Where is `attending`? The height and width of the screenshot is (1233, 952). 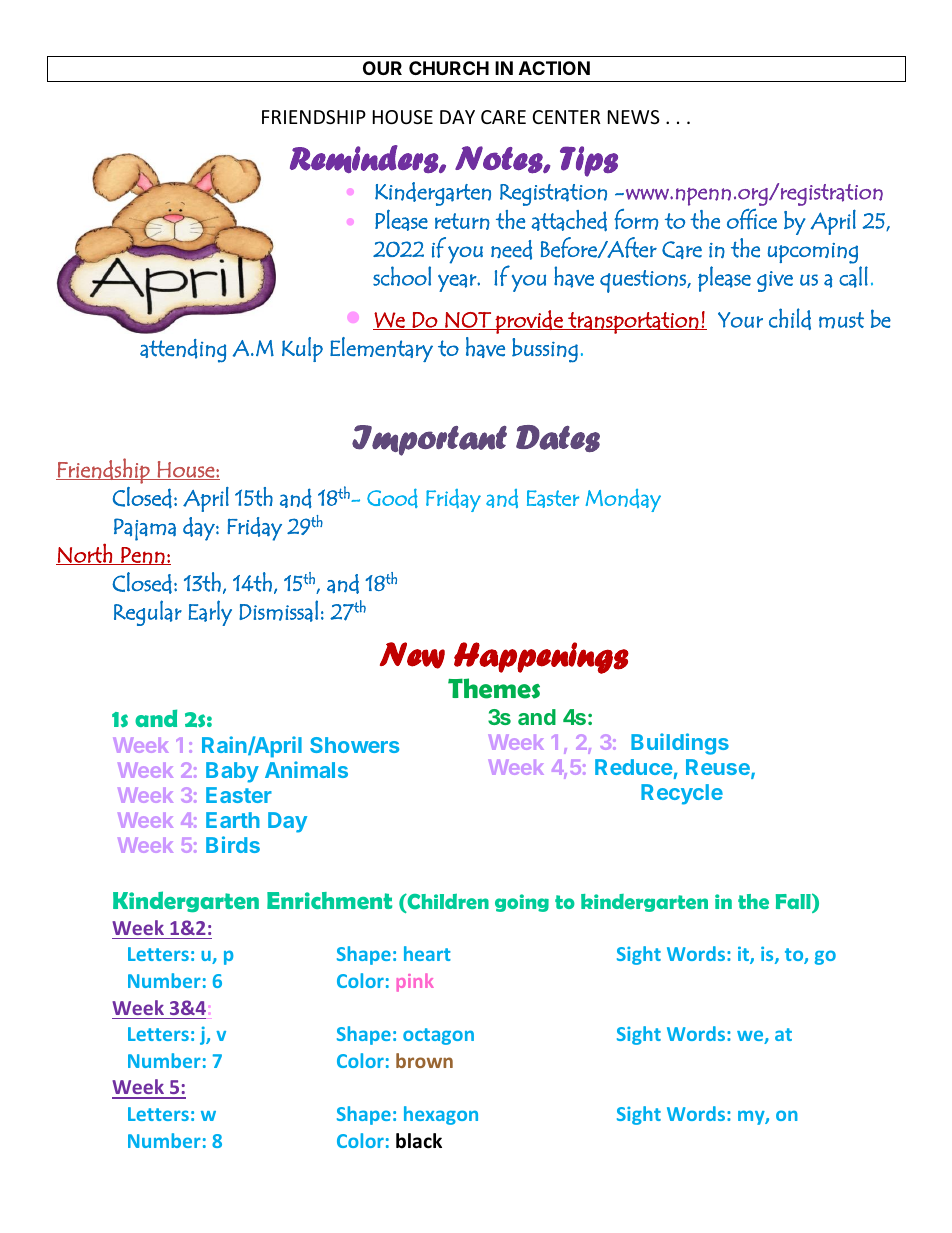 attending is located at coordinates (183, 351).
